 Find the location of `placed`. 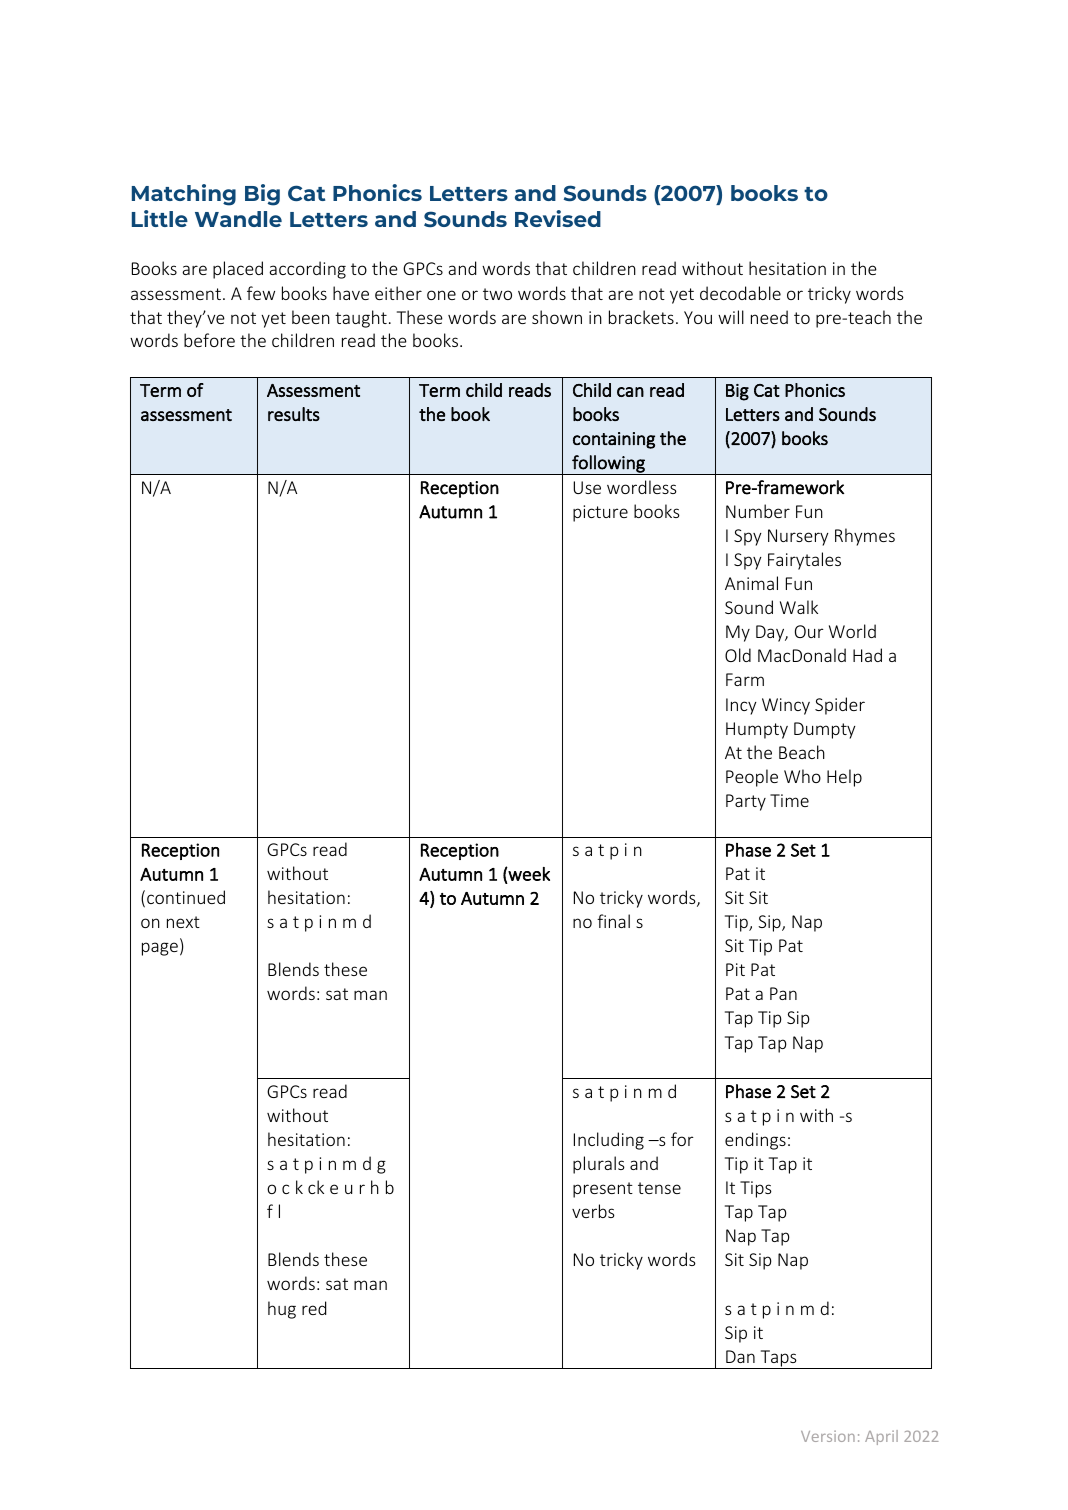

placed is located at coordinates (238, 270).
